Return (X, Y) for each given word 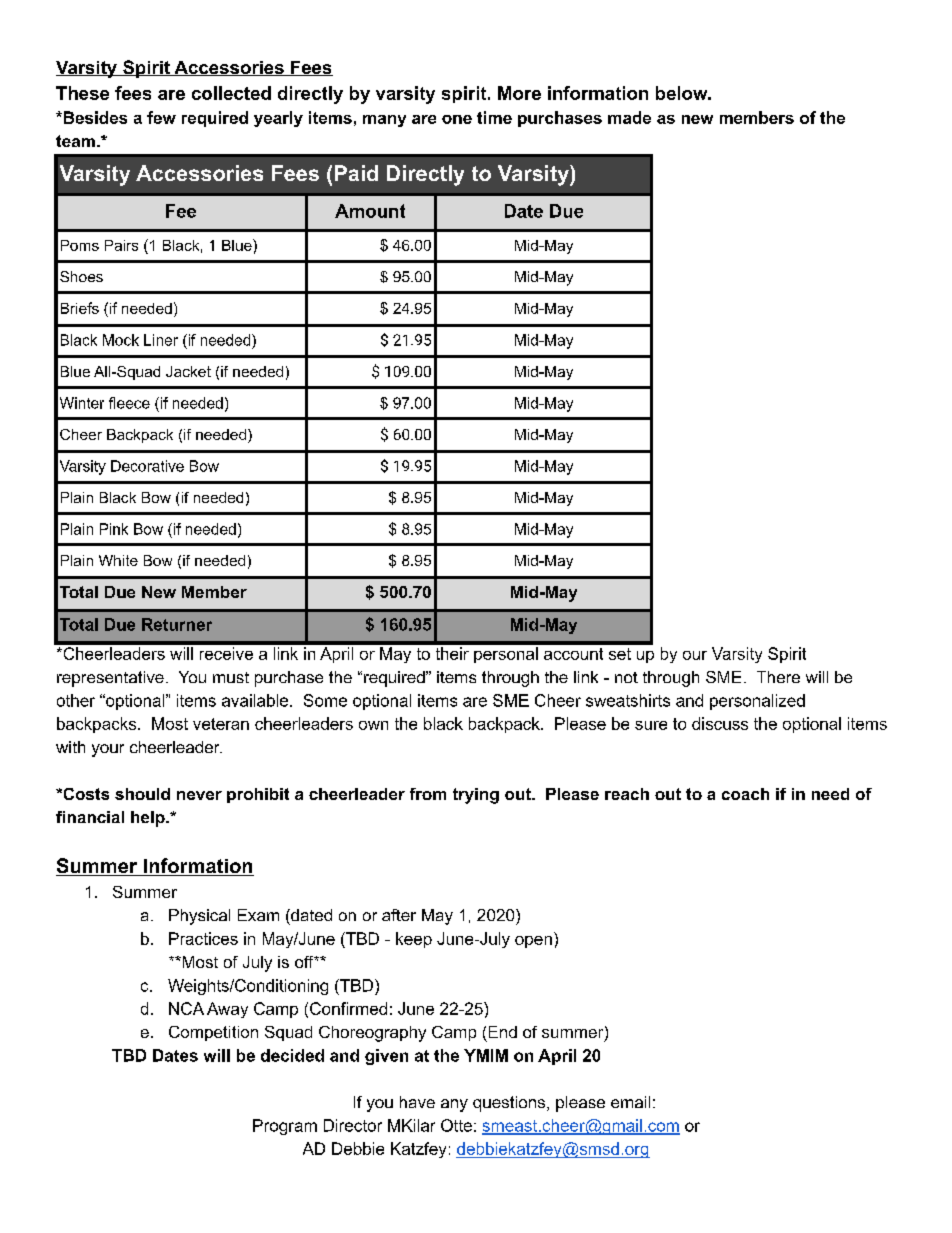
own (373, 725)
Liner (161, 340)
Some (325, 700)
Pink (114, 529)
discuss (720, 723)
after (399, 915)
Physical (199, 917)
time (494, 117)
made (629, 117)
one (457, 119)
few (161, 117)
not (626, 677)
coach (745, 794)
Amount (370, 211)
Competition (213, 1033)
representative (110, 679)
